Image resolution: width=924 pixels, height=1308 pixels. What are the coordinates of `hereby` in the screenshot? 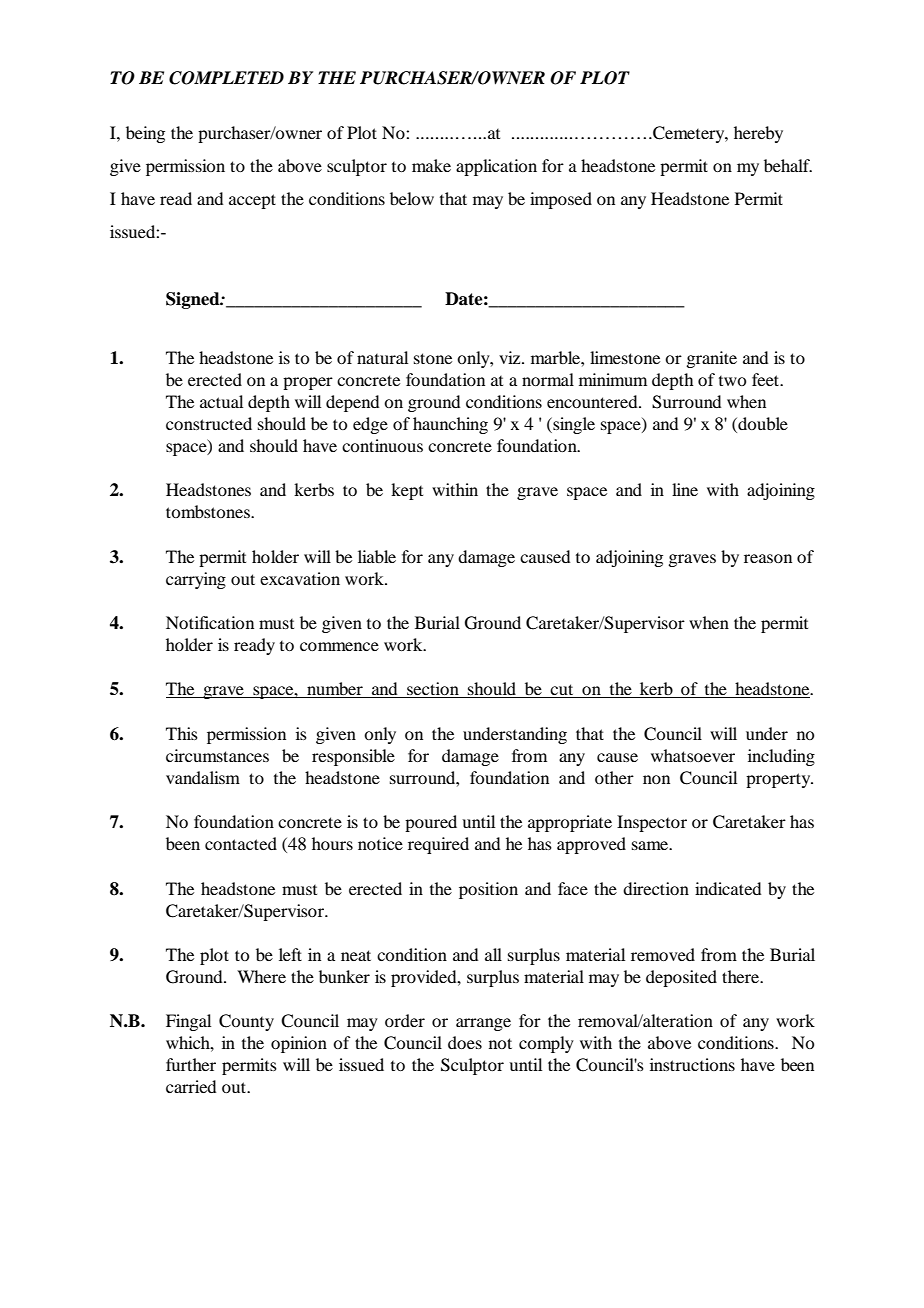 It's located at (758, 134).
